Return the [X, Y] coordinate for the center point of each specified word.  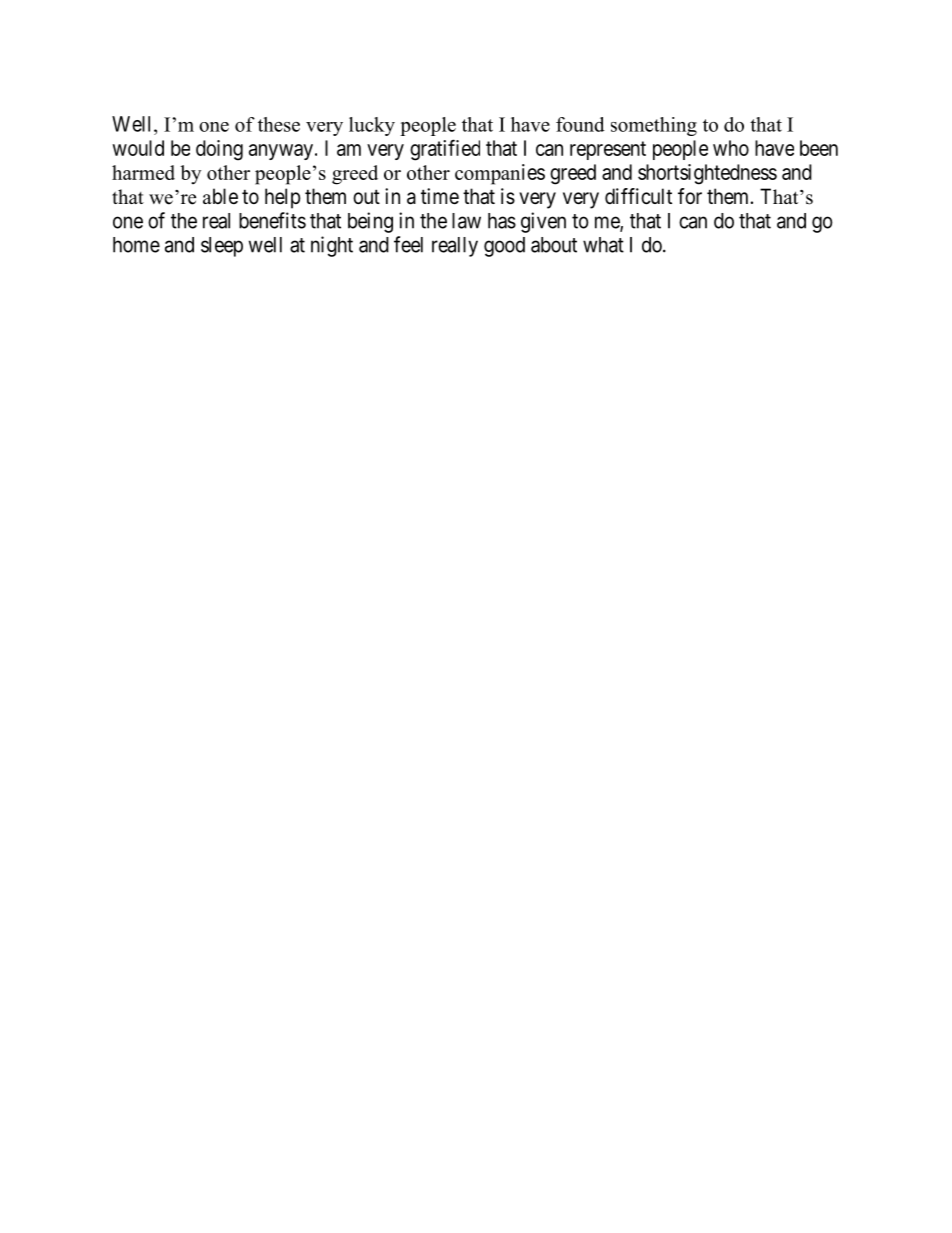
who [731, 148]
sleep [222, 247]
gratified [445, 150]
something [654, 126]
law [466, 221]
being [370, 222]
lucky [372, 126]
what [603, 245]
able [220, 196]
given [543, 222]
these [279, 124]
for [690, 196]
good [504, 247]
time [440, 196]
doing [219, 150]
